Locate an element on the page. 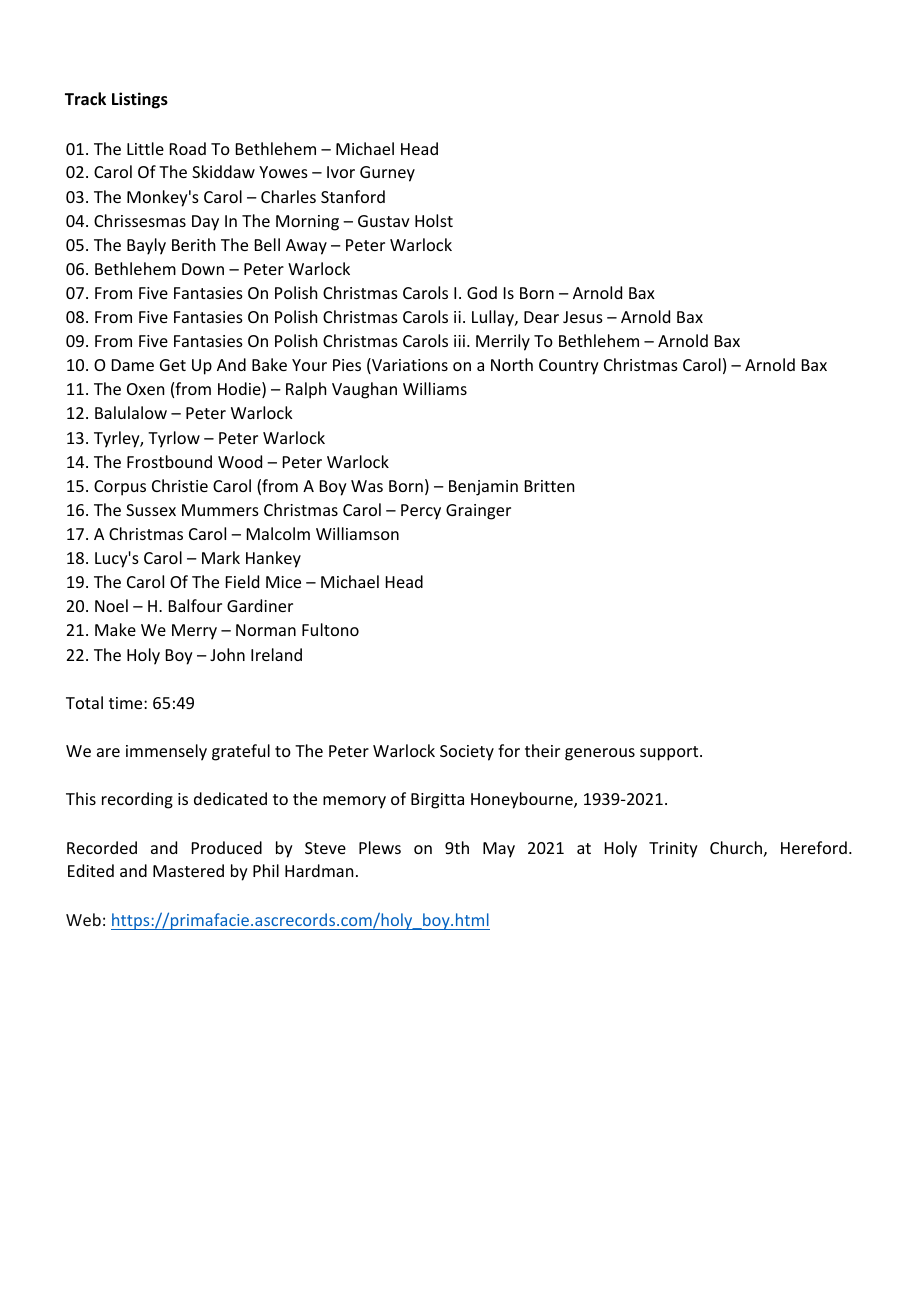 The height and width of the document is (1308, 924). Holst is located at coordinates (434, 220).
